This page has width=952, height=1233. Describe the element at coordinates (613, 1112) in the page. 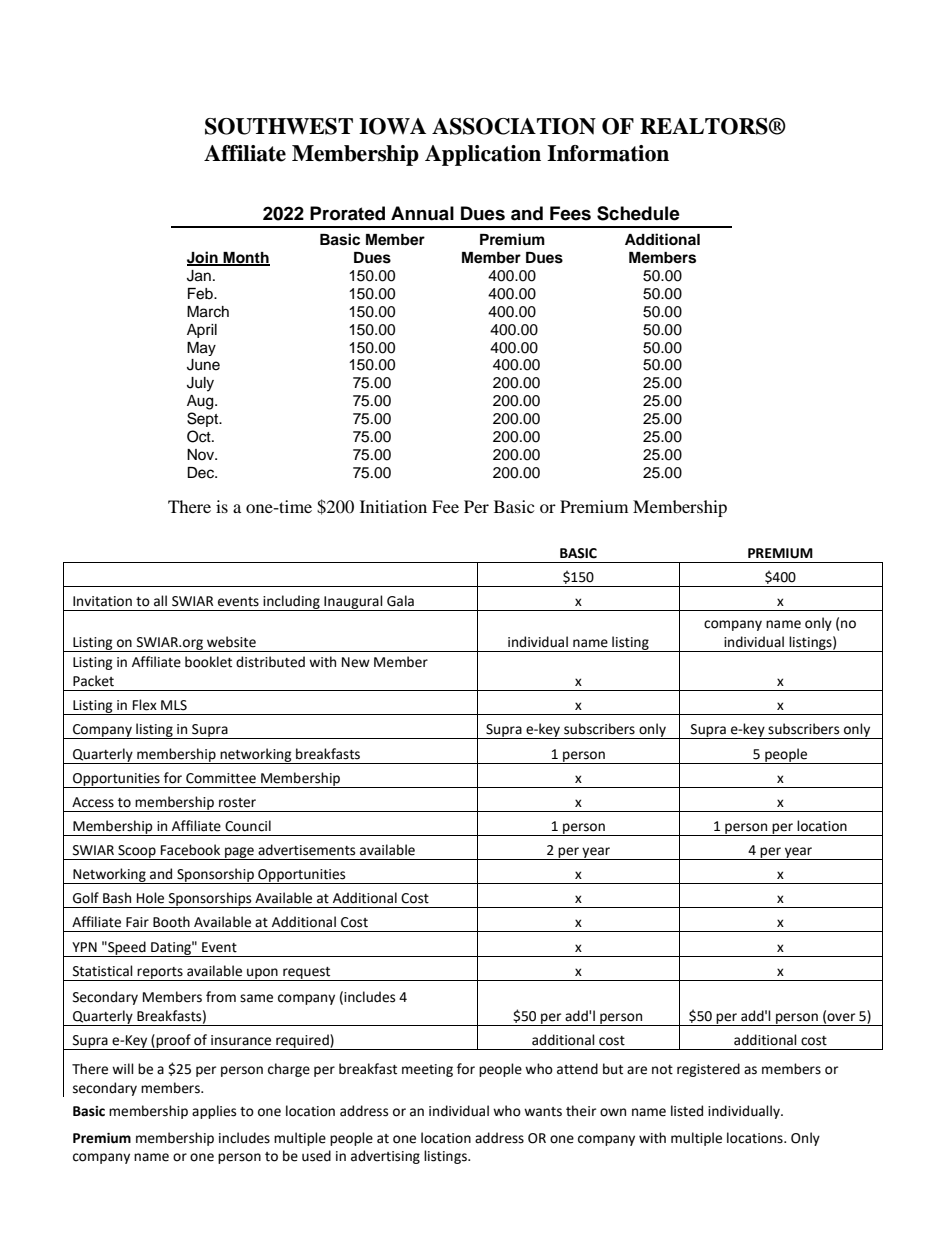

I see `own` at that location.
